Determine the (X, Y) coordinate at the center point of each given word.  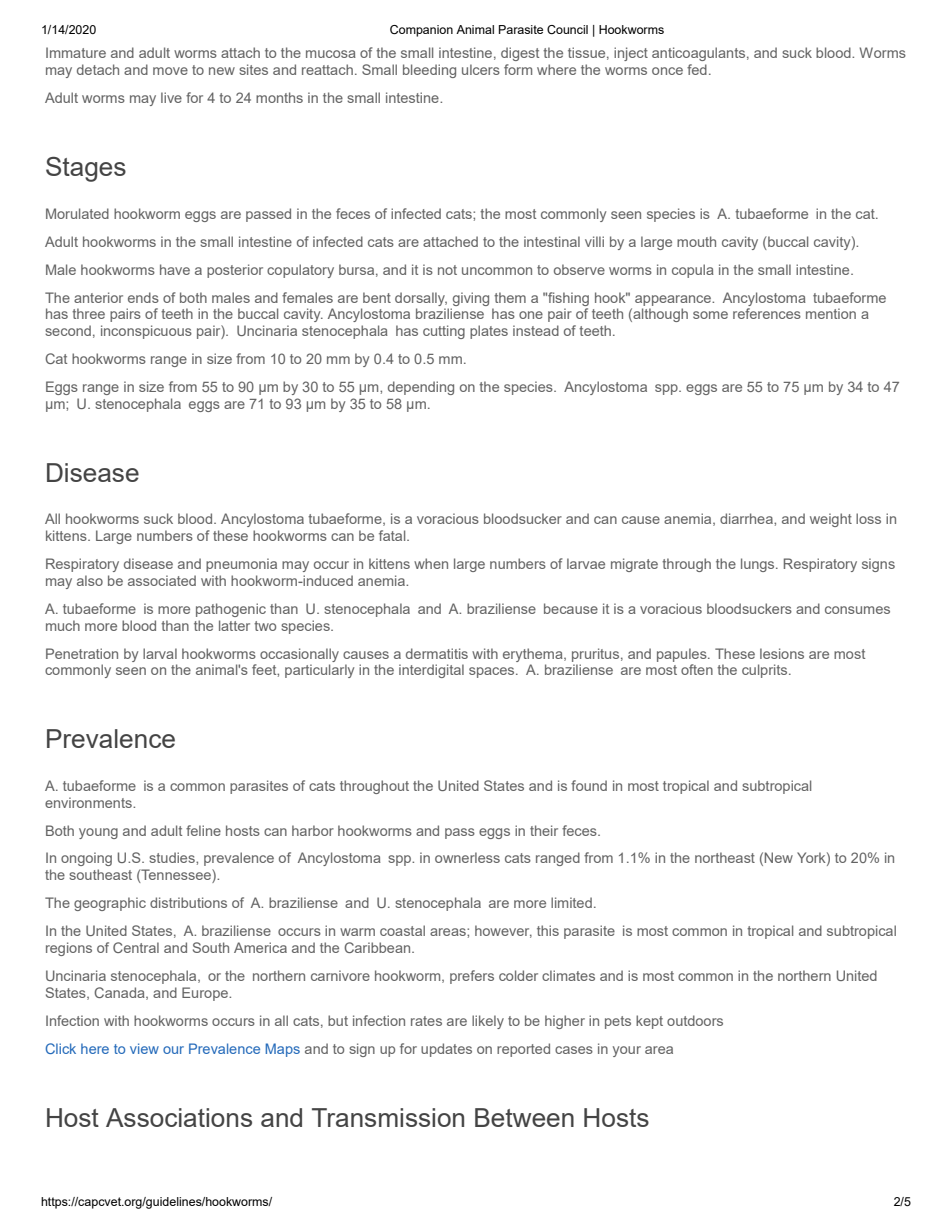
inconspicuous (146, 332)
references (767, 313)
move (170, 71)
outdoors (695, 1020)
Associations (179, 1117)
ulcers (481, 69)
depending (421, 388)
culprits (766, 671)
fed (697, 69)
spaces (493, 672)
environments (89, 802)
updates (446, 1050)
